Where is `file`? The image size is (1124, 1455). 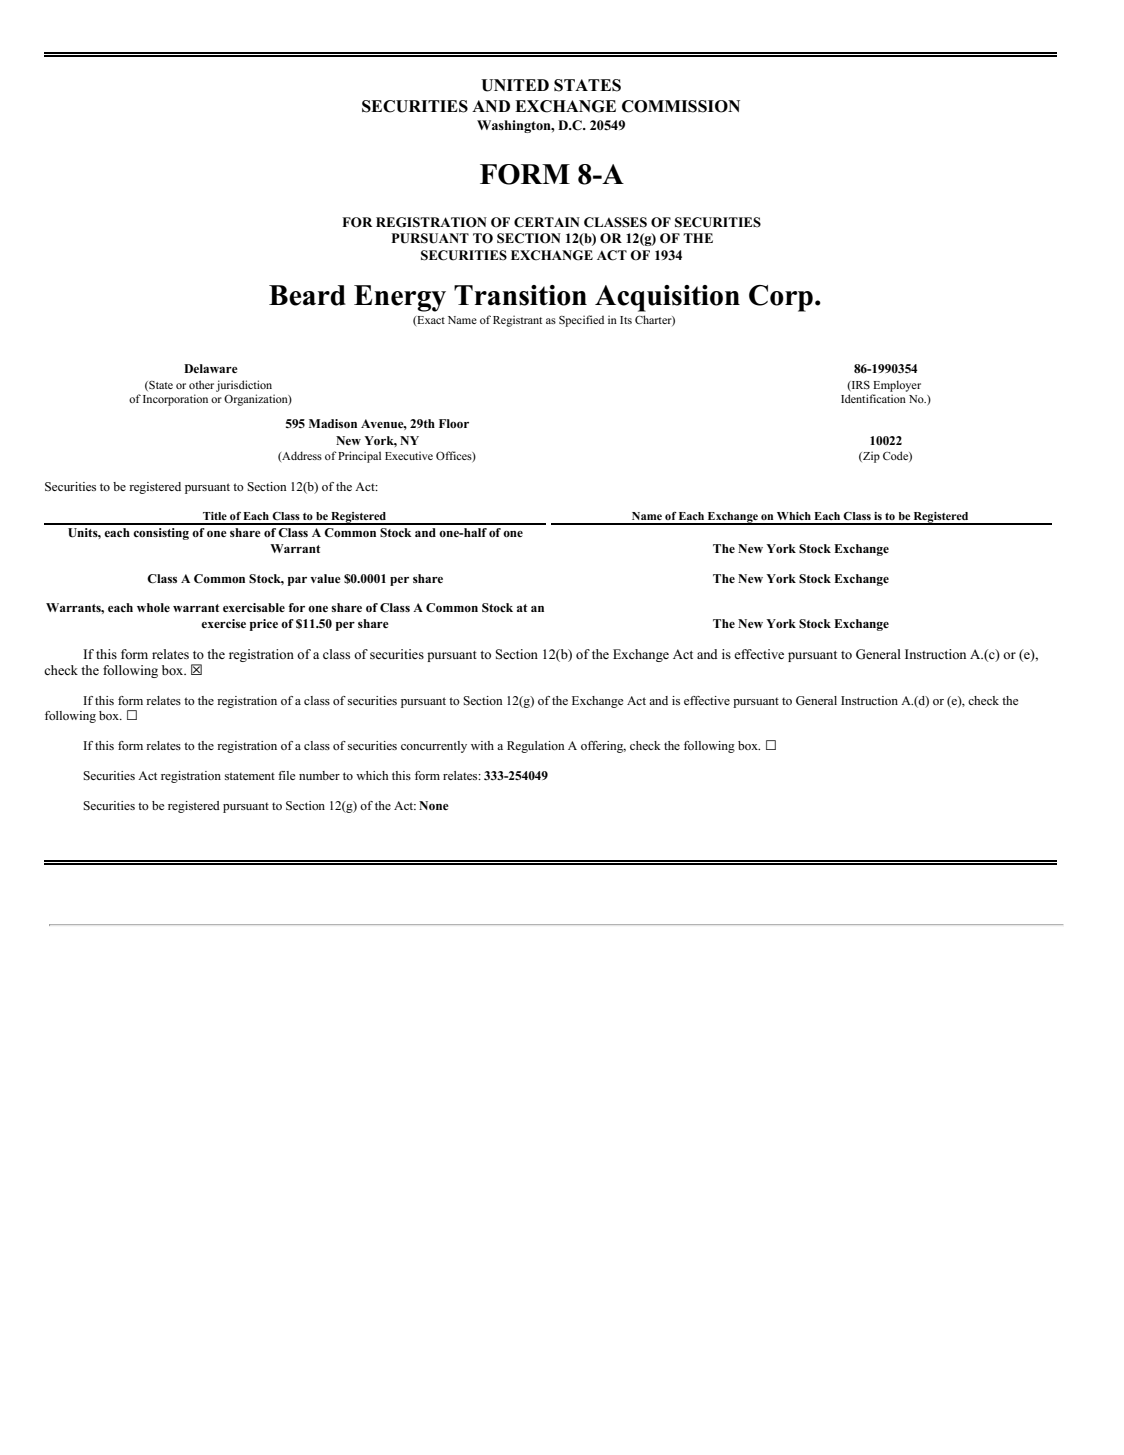 file is located at coordinates (286, 775).
